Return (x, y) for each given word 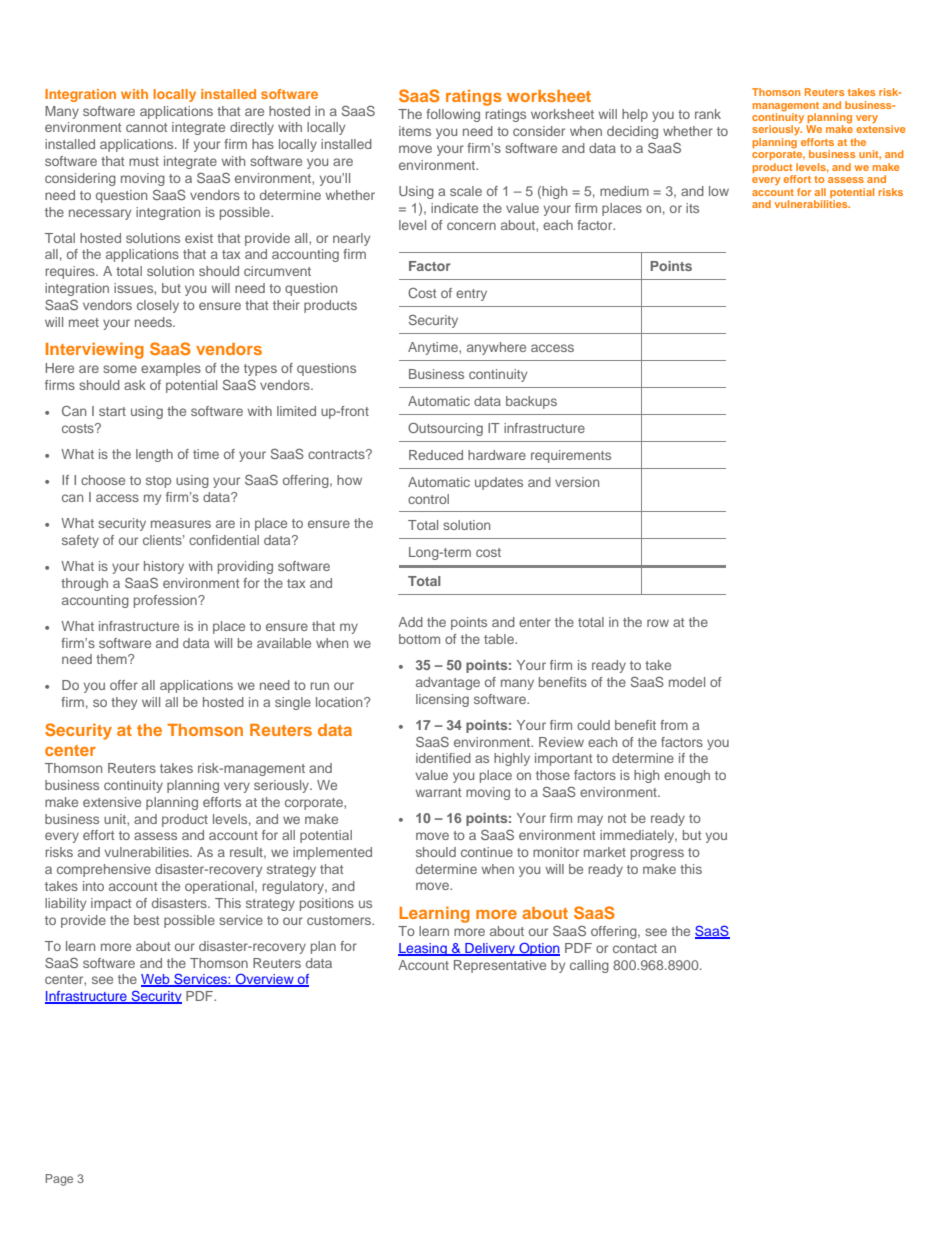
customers (340, 920)
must (144, 161)
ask (135, 385)
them (112, 659)
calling (589, 966)
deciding (632, 132)
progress (657, 854)
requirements (571, 456)
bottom (419, 639)
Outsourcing (445, 429)
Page (59, 1180)
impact (111, 904)
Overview (265, 980)
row (658, 623)
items (415, 131)
